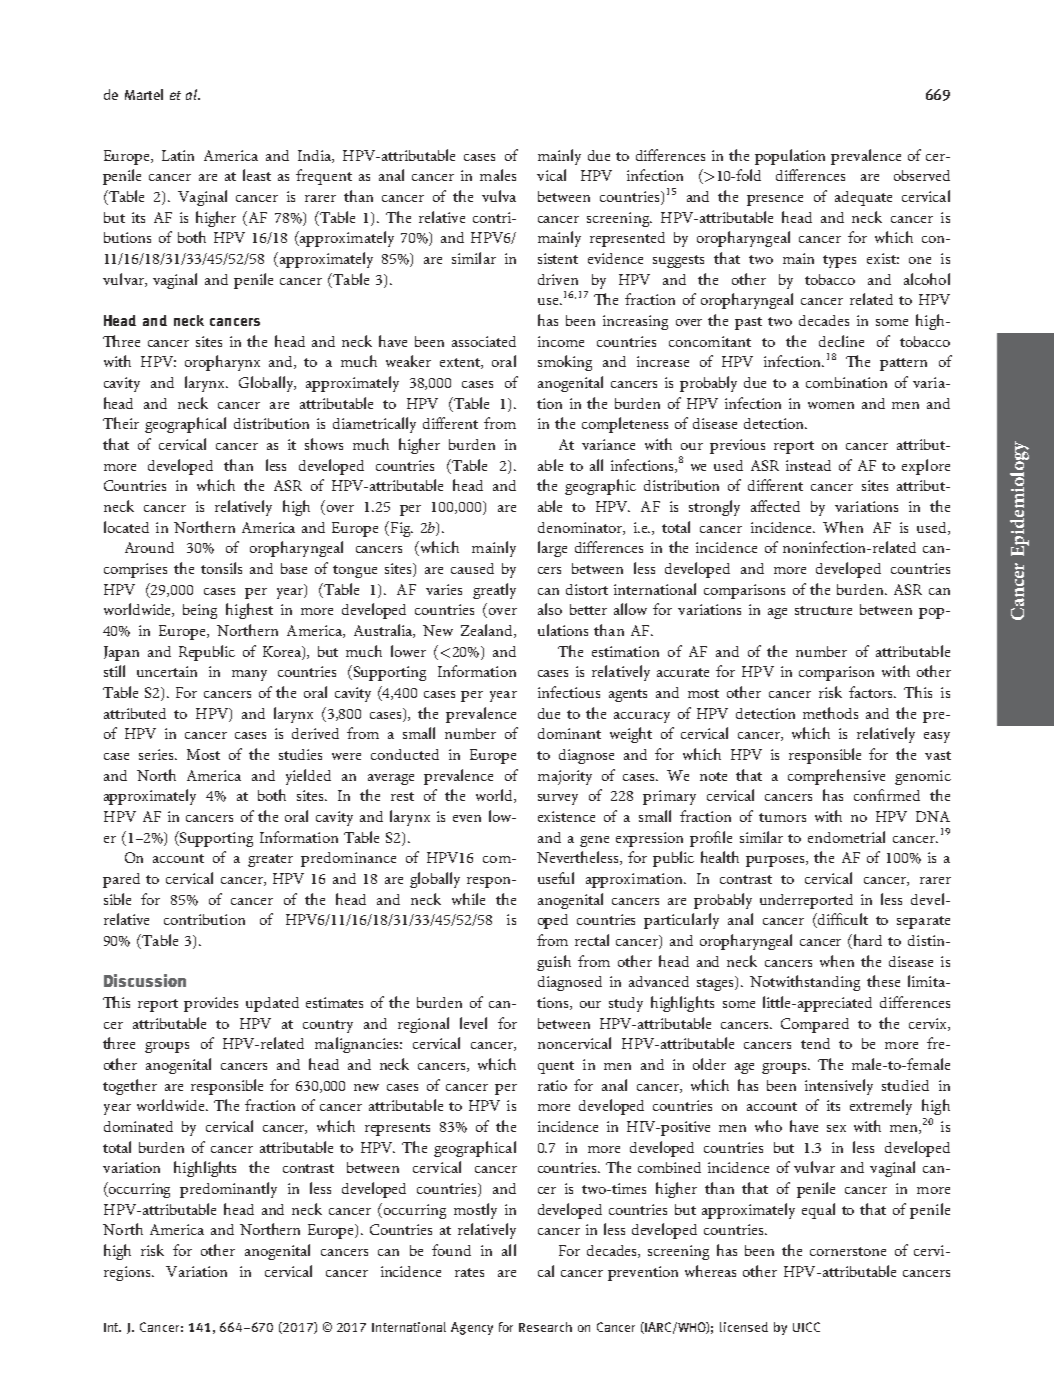 This screenshot has height=1395, width=1054. What do you see at coordinates (545, 1327) in the screenshot?
I see `Research` at bounding box center [545, 1327].
